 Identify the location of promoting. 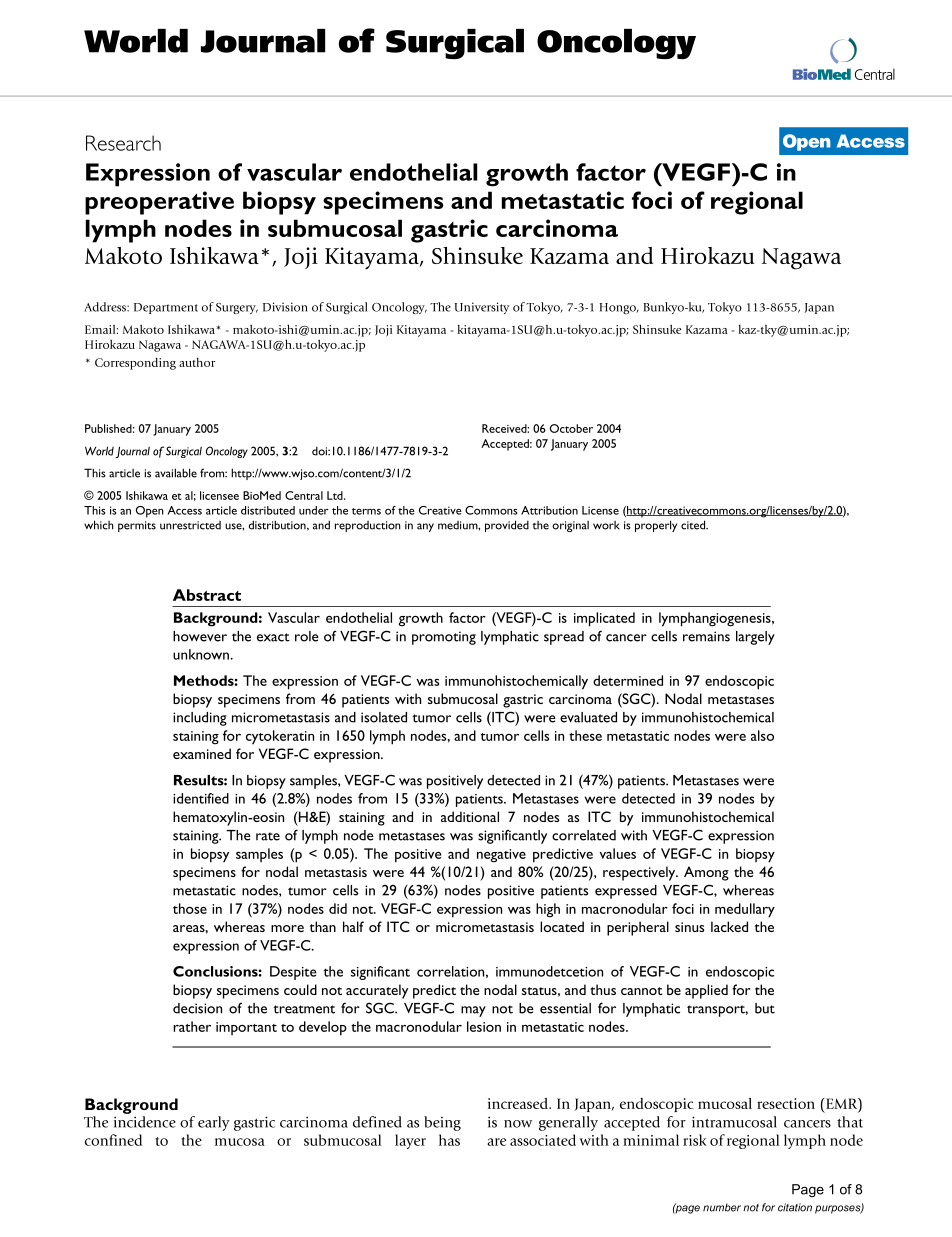
(444, 638).
